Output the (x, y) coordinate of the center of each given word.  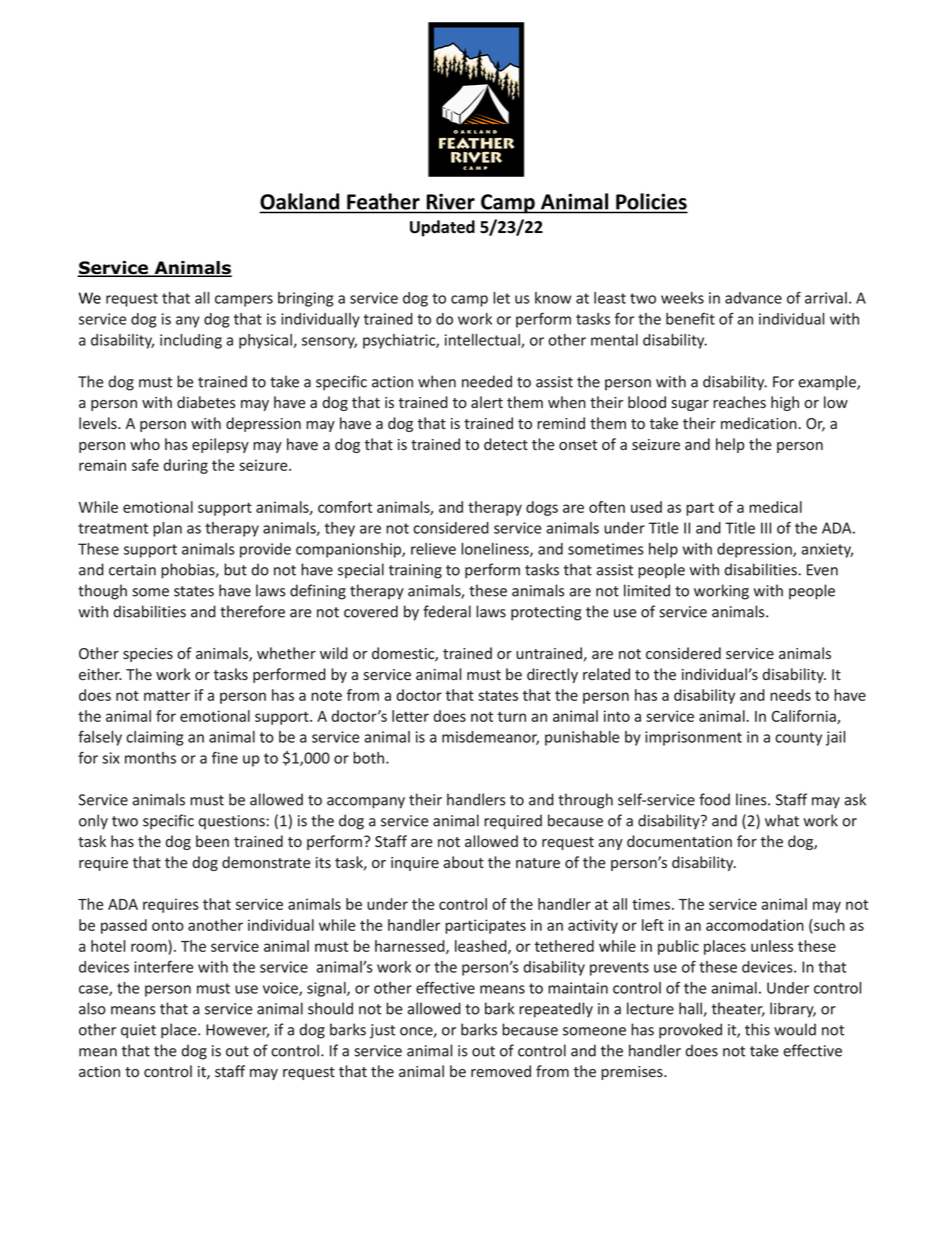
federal (447, 611)
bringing (305, 299)
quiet (138, 1031)
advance (753, 298)
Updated (442, 228)
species (148, 655)
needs (790, 695)
